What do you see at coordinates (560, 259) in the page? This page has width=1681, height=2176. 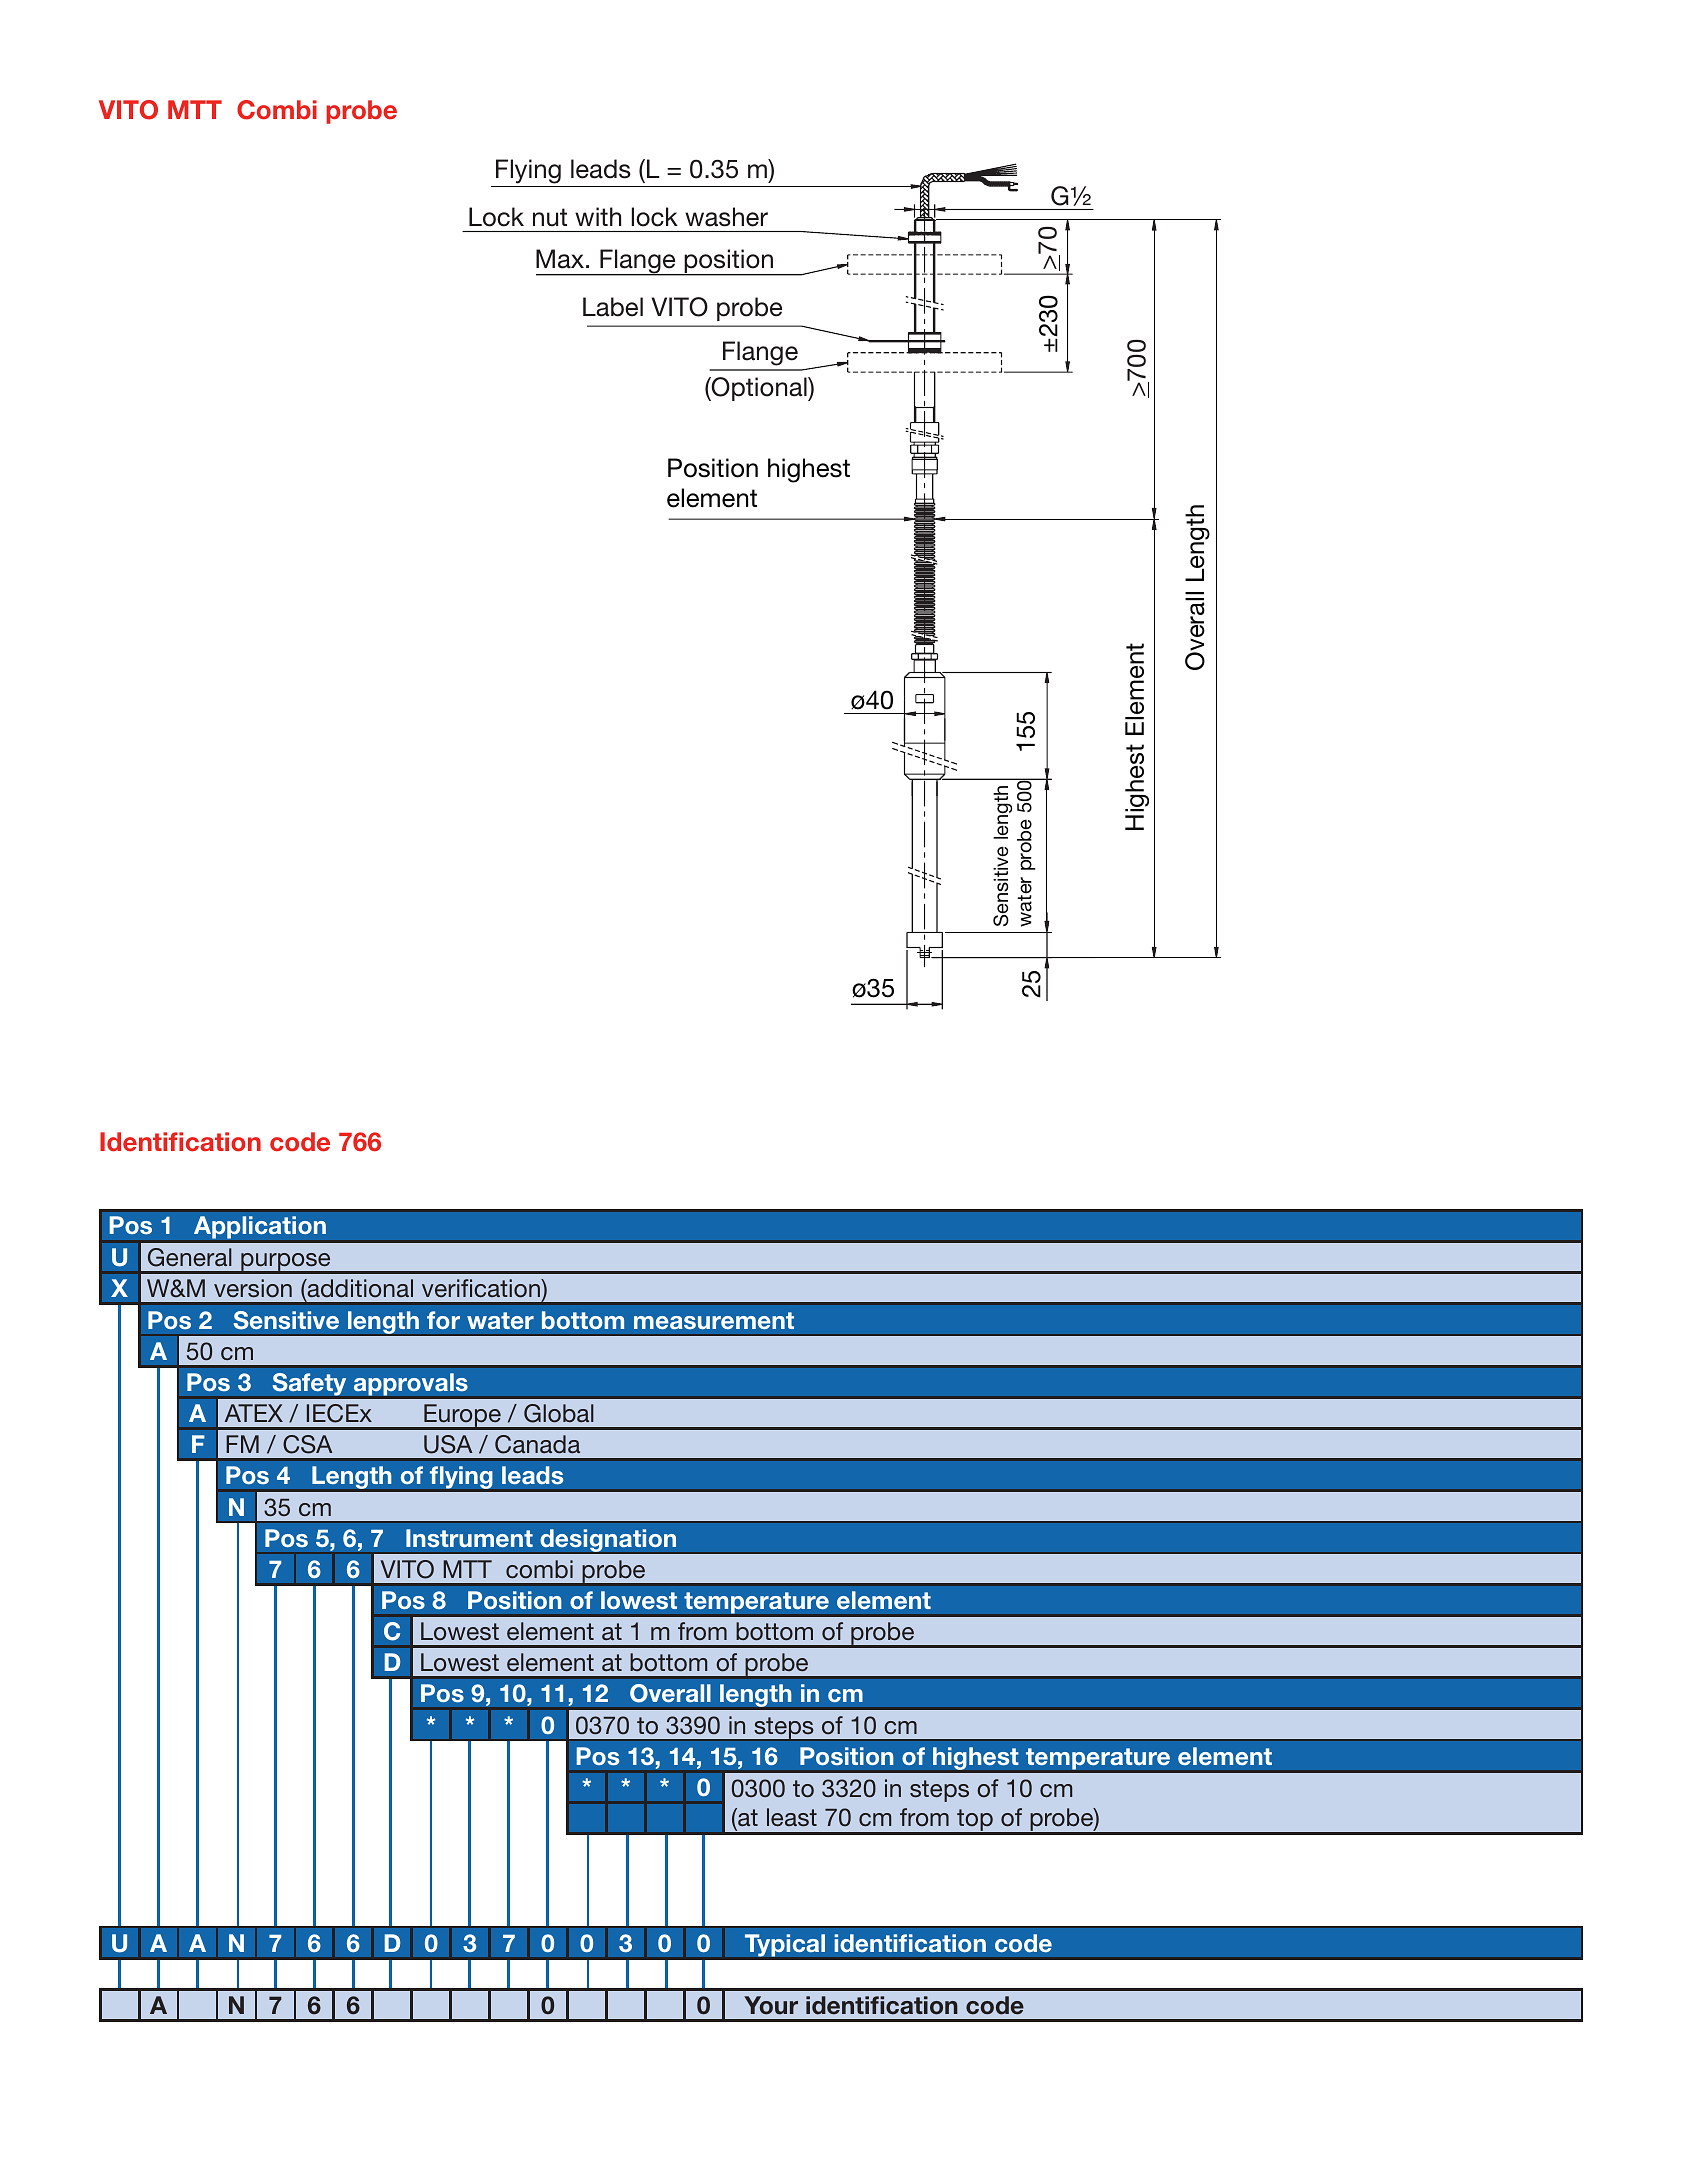 I see `Max` at bounding box center [560, 259].
